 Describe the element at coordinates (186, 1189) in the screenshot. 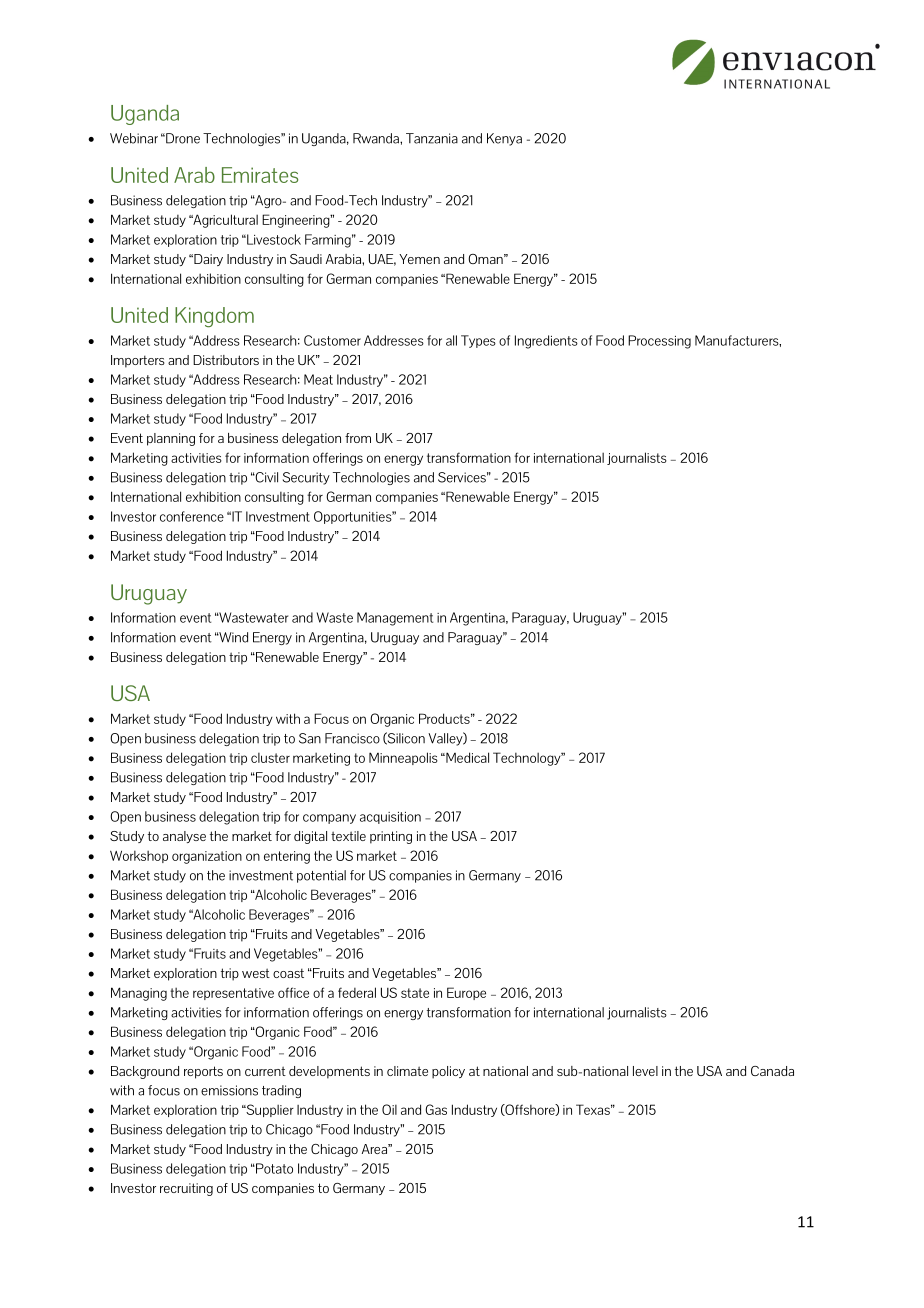

I see `recruiting` at that location.
